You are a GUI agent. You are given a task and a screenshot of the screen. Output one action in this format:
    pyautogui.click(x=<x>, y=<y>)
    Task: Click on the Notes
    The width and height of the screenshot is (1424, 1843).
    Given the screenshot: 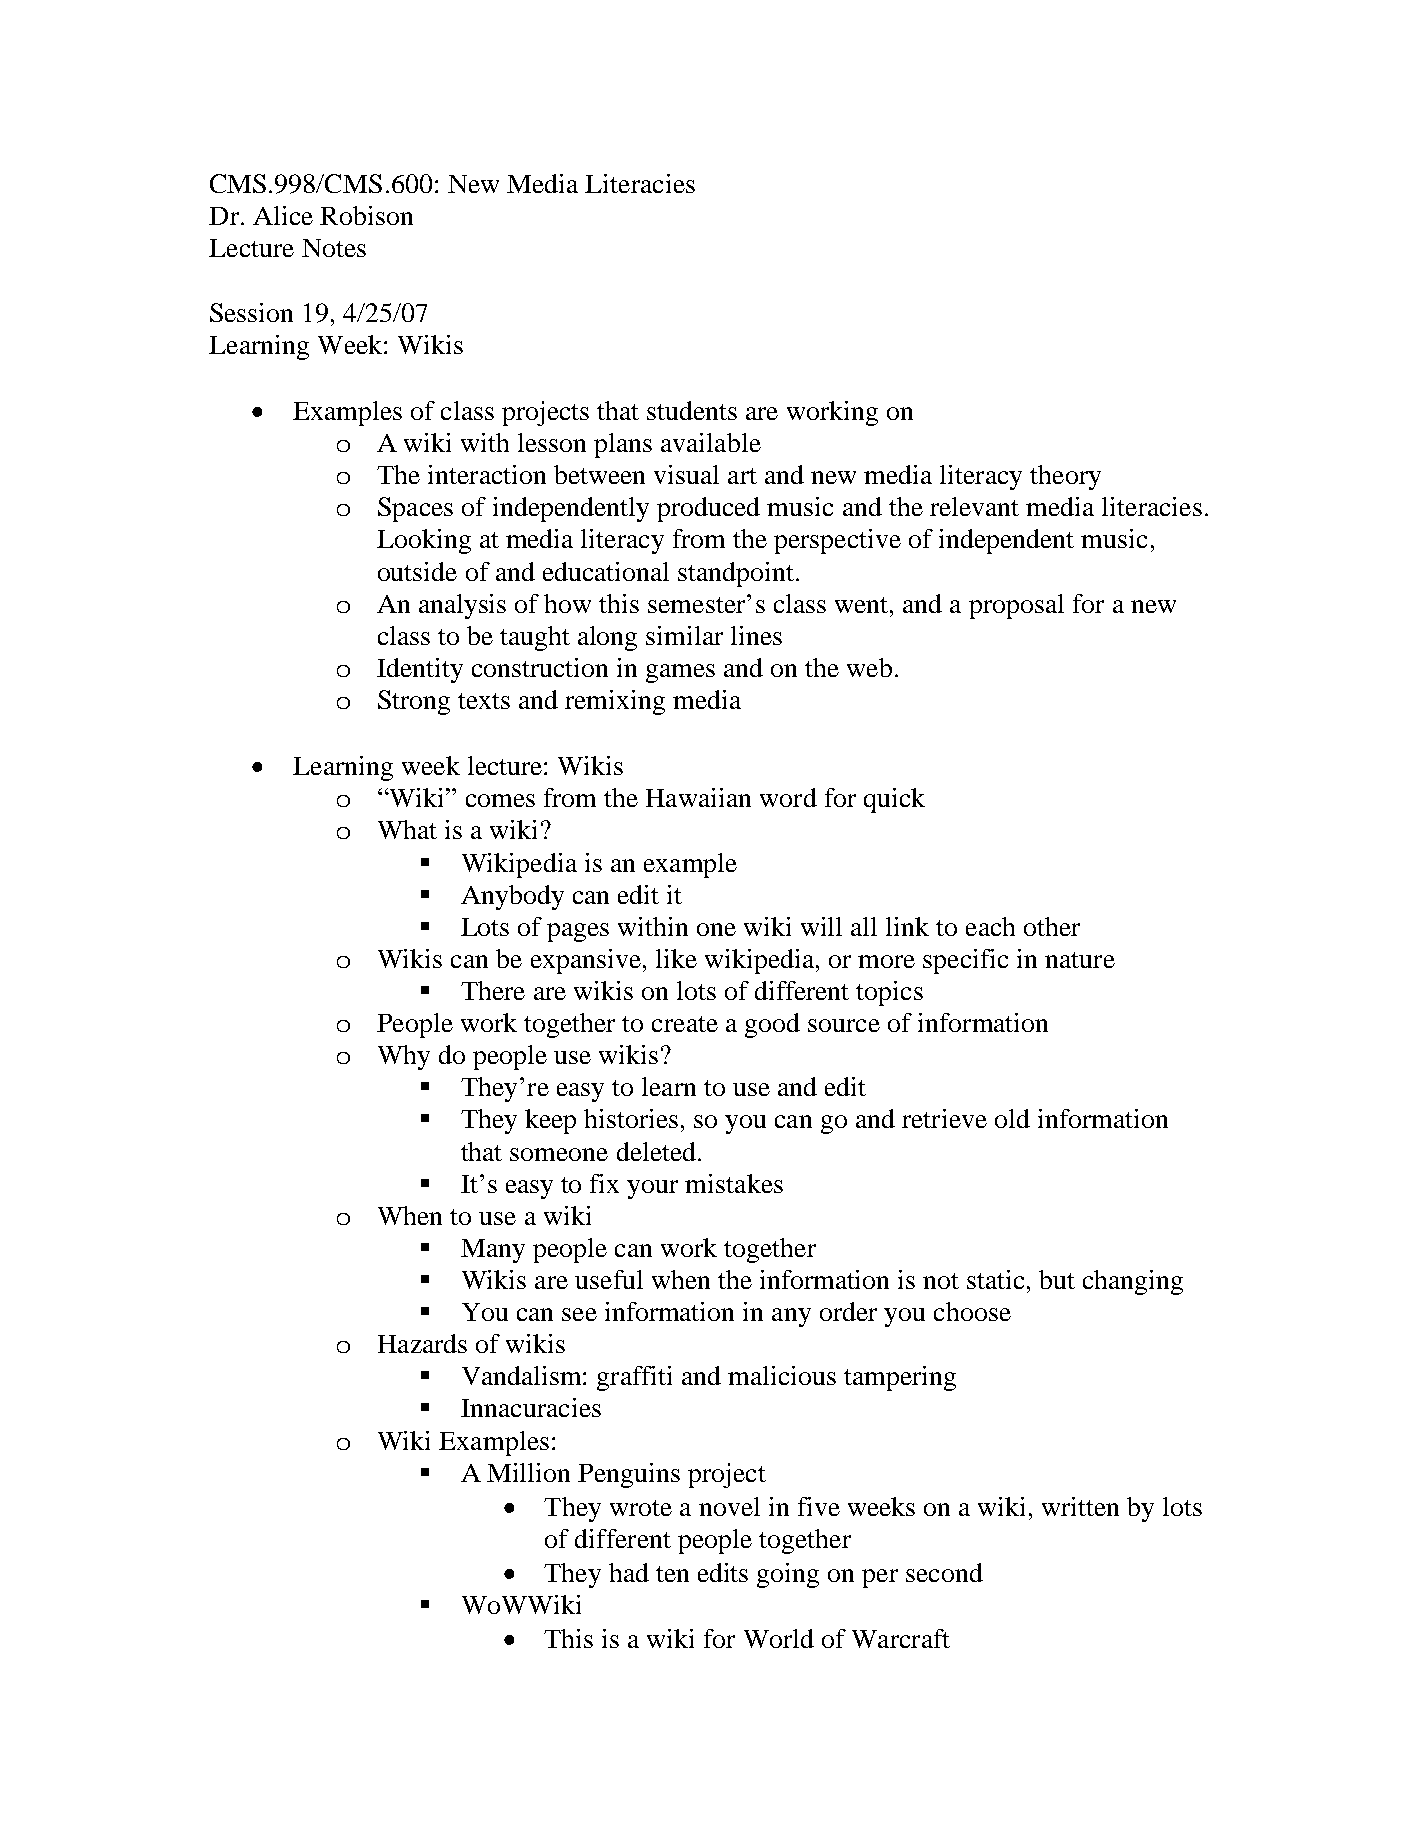 What is the action you would take?
    pyautogui.click(x=334, y=248)
